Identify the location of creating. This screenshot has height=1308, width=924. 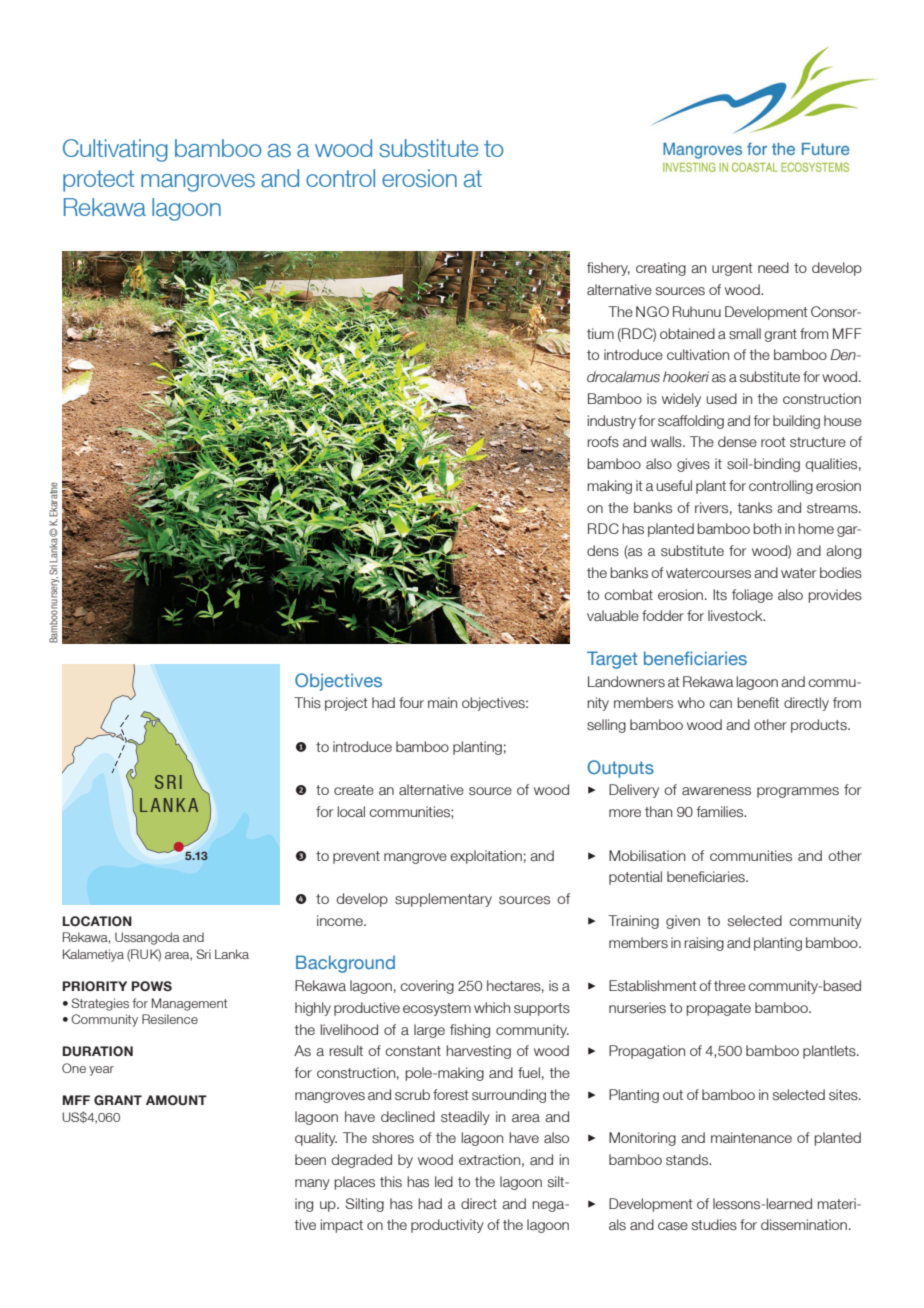
(661, 269).
